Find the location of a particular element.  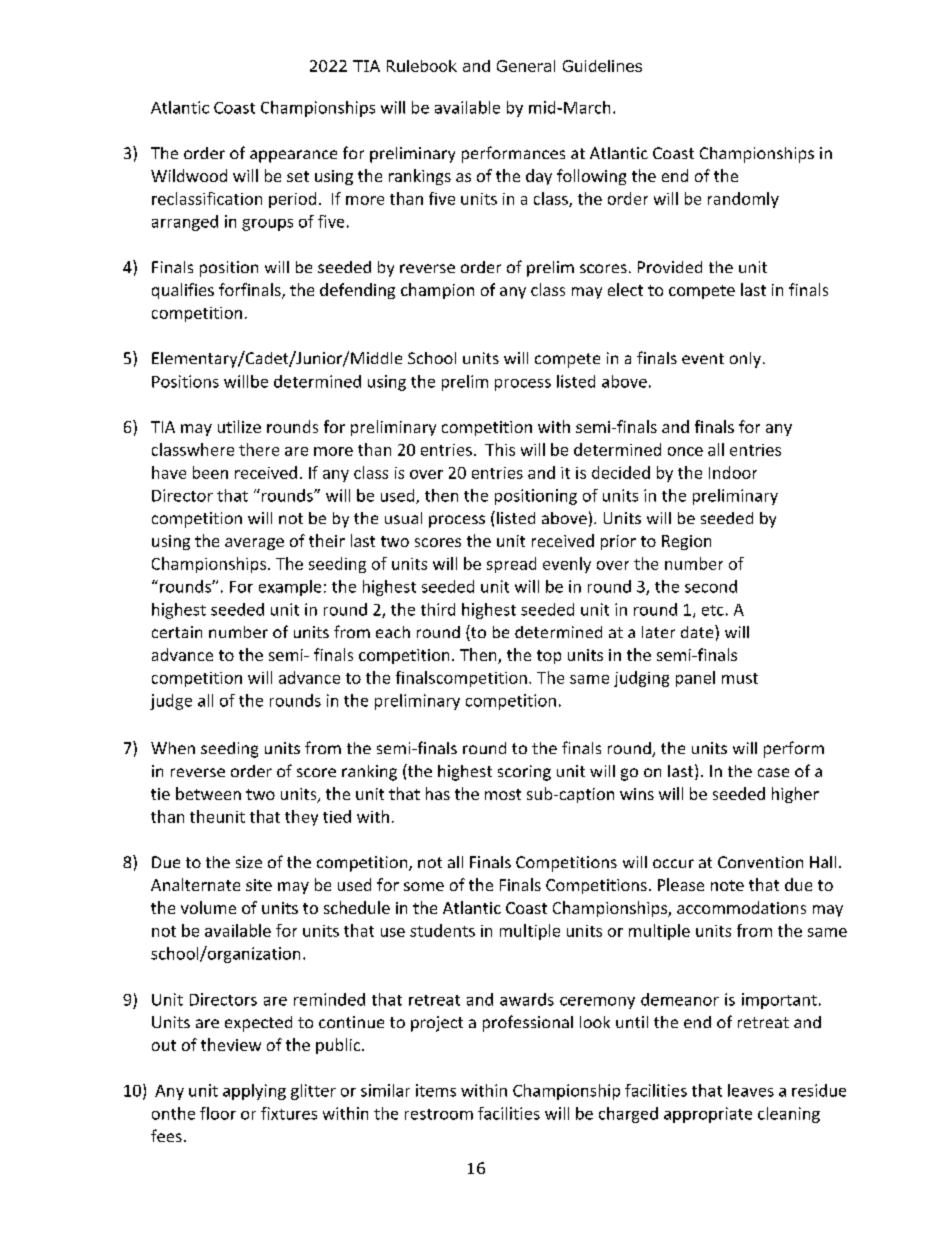

This is located at coordinates (500, 449).
